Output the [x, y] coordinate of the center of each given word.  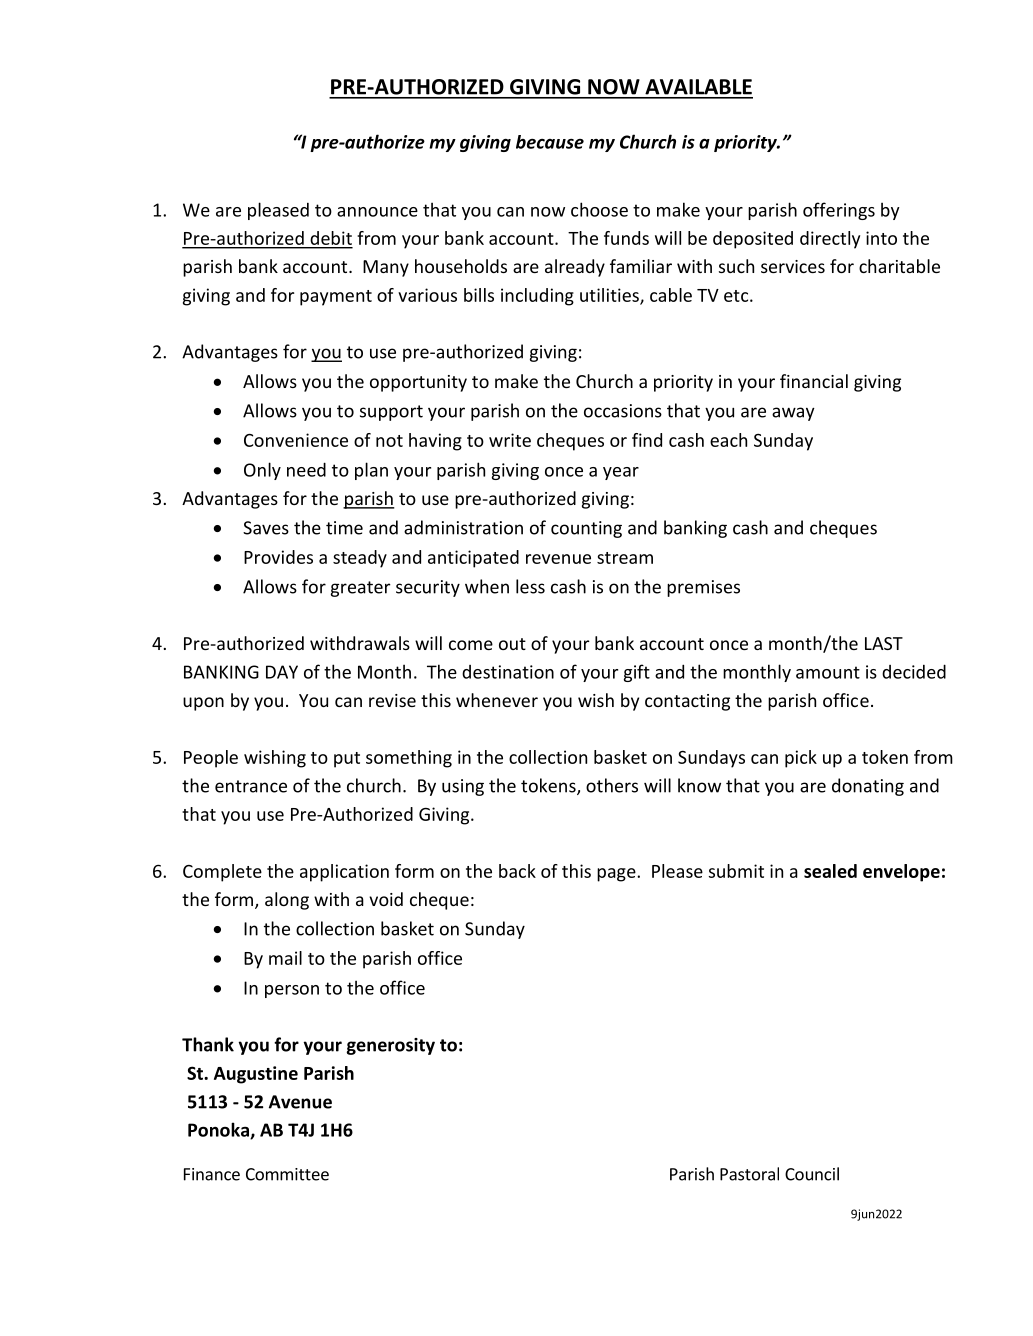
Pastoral [749, 1174]
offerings [839, 211]
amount [828, 672]
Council [812, 1174]
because [550, 142]
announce [377, 212]
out [512, 644]
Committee [287, 1174]
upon [203, 704]
